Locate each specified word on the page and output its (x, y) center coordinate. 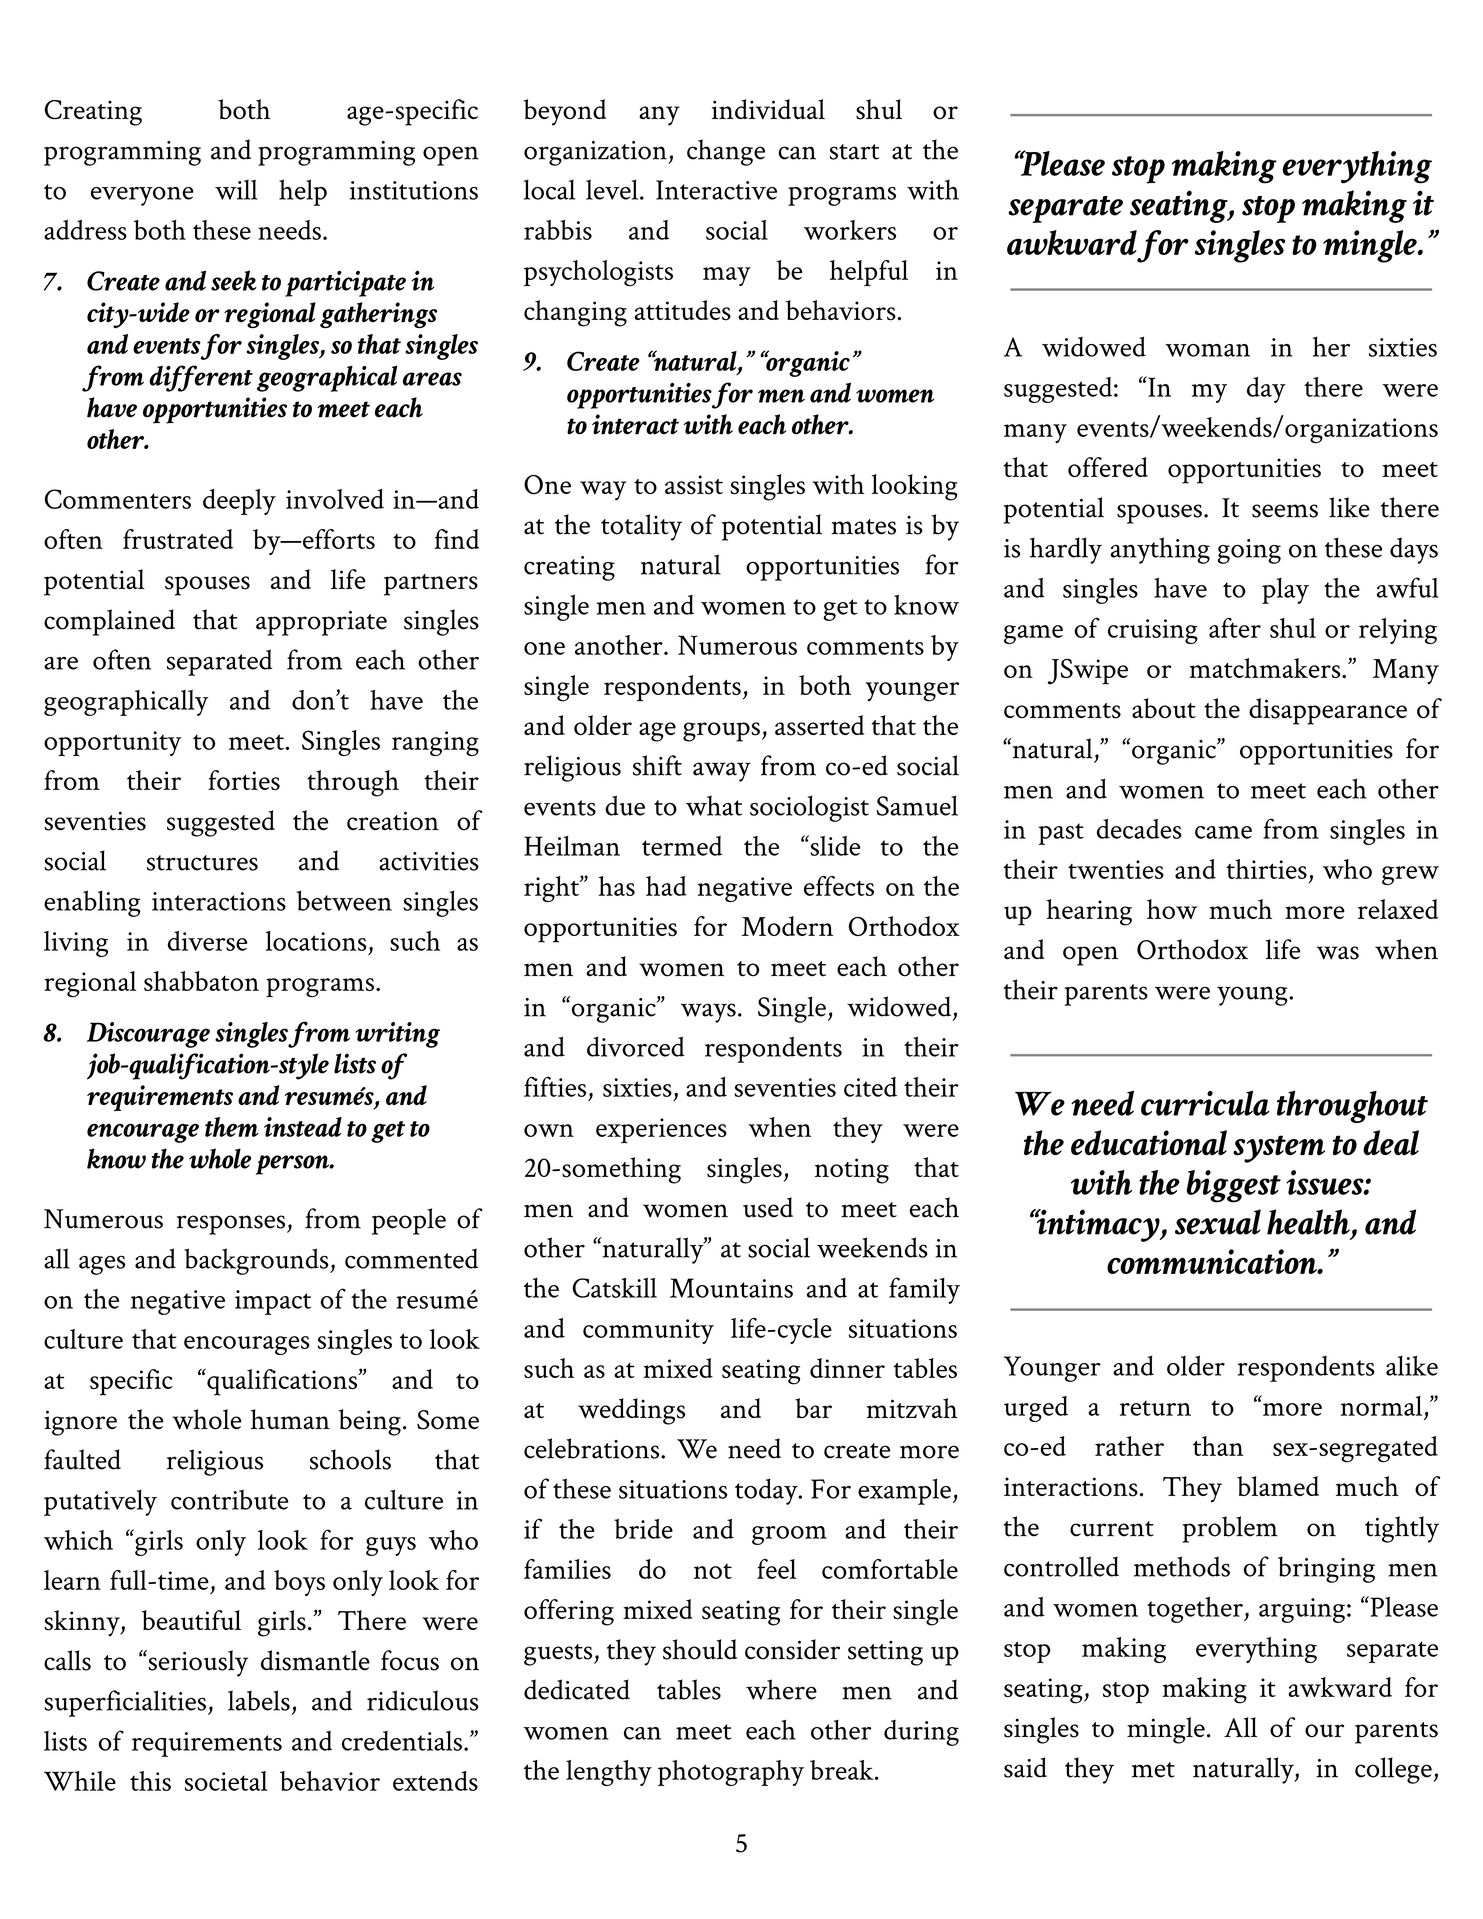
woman (1207, 350)
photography (731, 1773)
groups (721, 732)
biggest (1234, 1186)
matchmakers (1266, 668)
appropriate (321, 623)
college (1394, 1770)
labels (259, 1700)
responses (232, 1225)
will (236, 189)
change (726, 152)
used (768, 1207)
